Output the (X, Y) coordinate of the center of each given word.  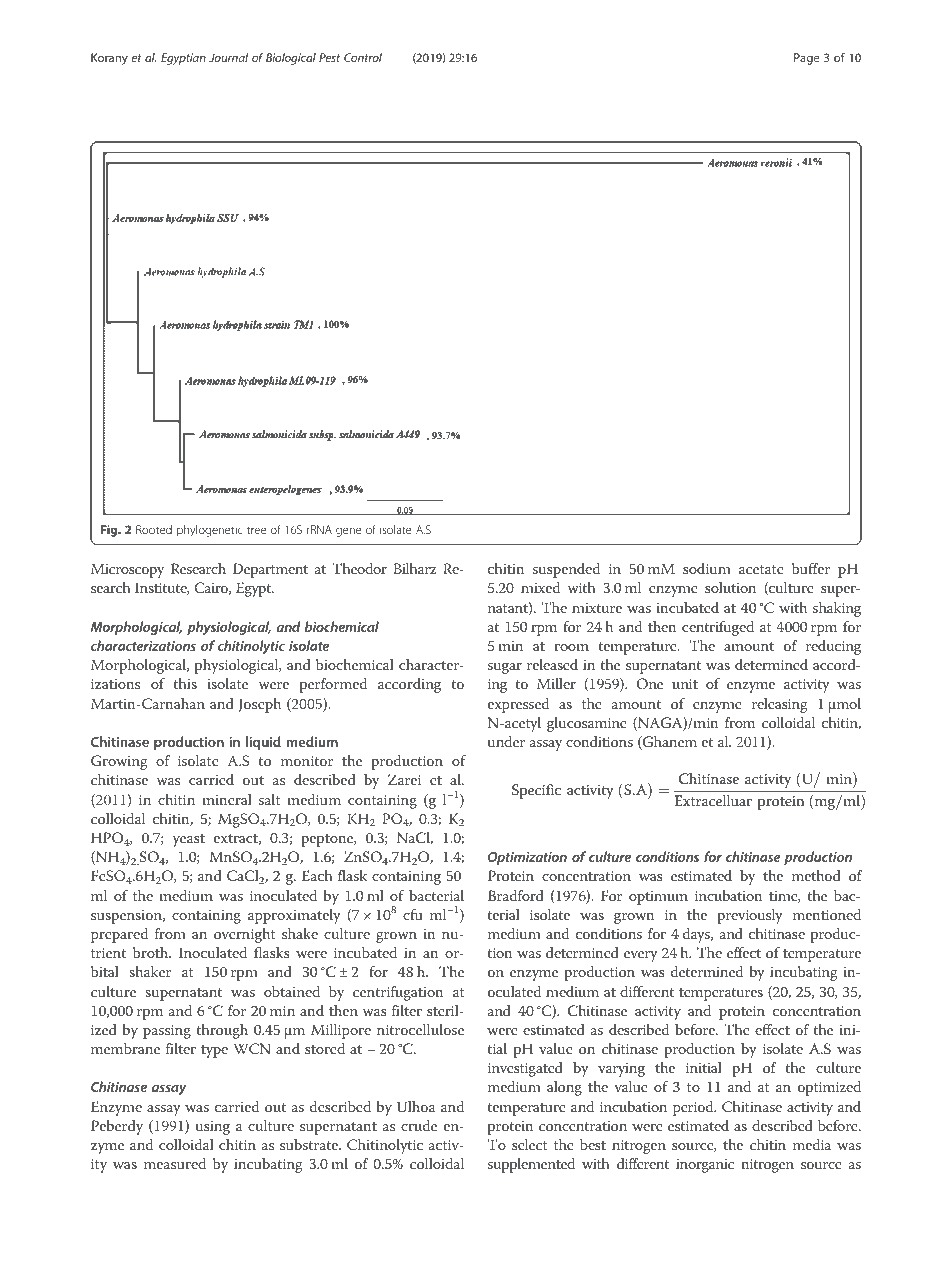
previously (750, 916)
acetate (761, 569)
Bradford (516, 895)
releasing (780, 705)
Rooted (154, 529)
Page (806, 59)
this (185, 683)
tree (256, 530)
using (213, 1128)
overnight (245, 935)
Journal (228, 57)
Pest (329, 57)
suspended (566, 570)
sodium (707, 568)
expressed (518, 705)
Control (363, 57)
